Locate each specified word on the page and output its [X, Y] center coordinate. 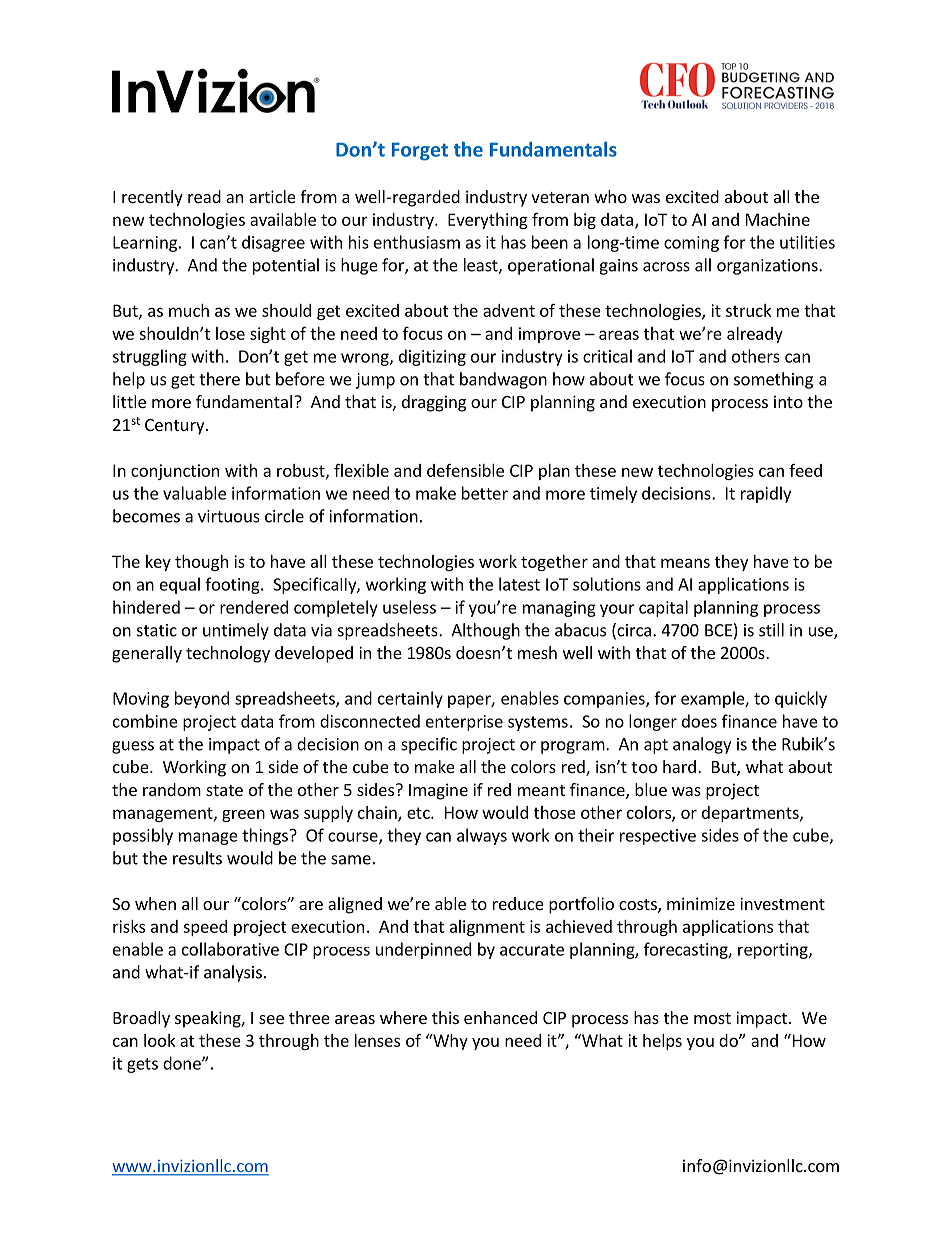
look [159, 1040]
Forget [420, 151]
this [445, 1017]
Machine [778, 219]
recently [152, 198]
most [712, 1018]
